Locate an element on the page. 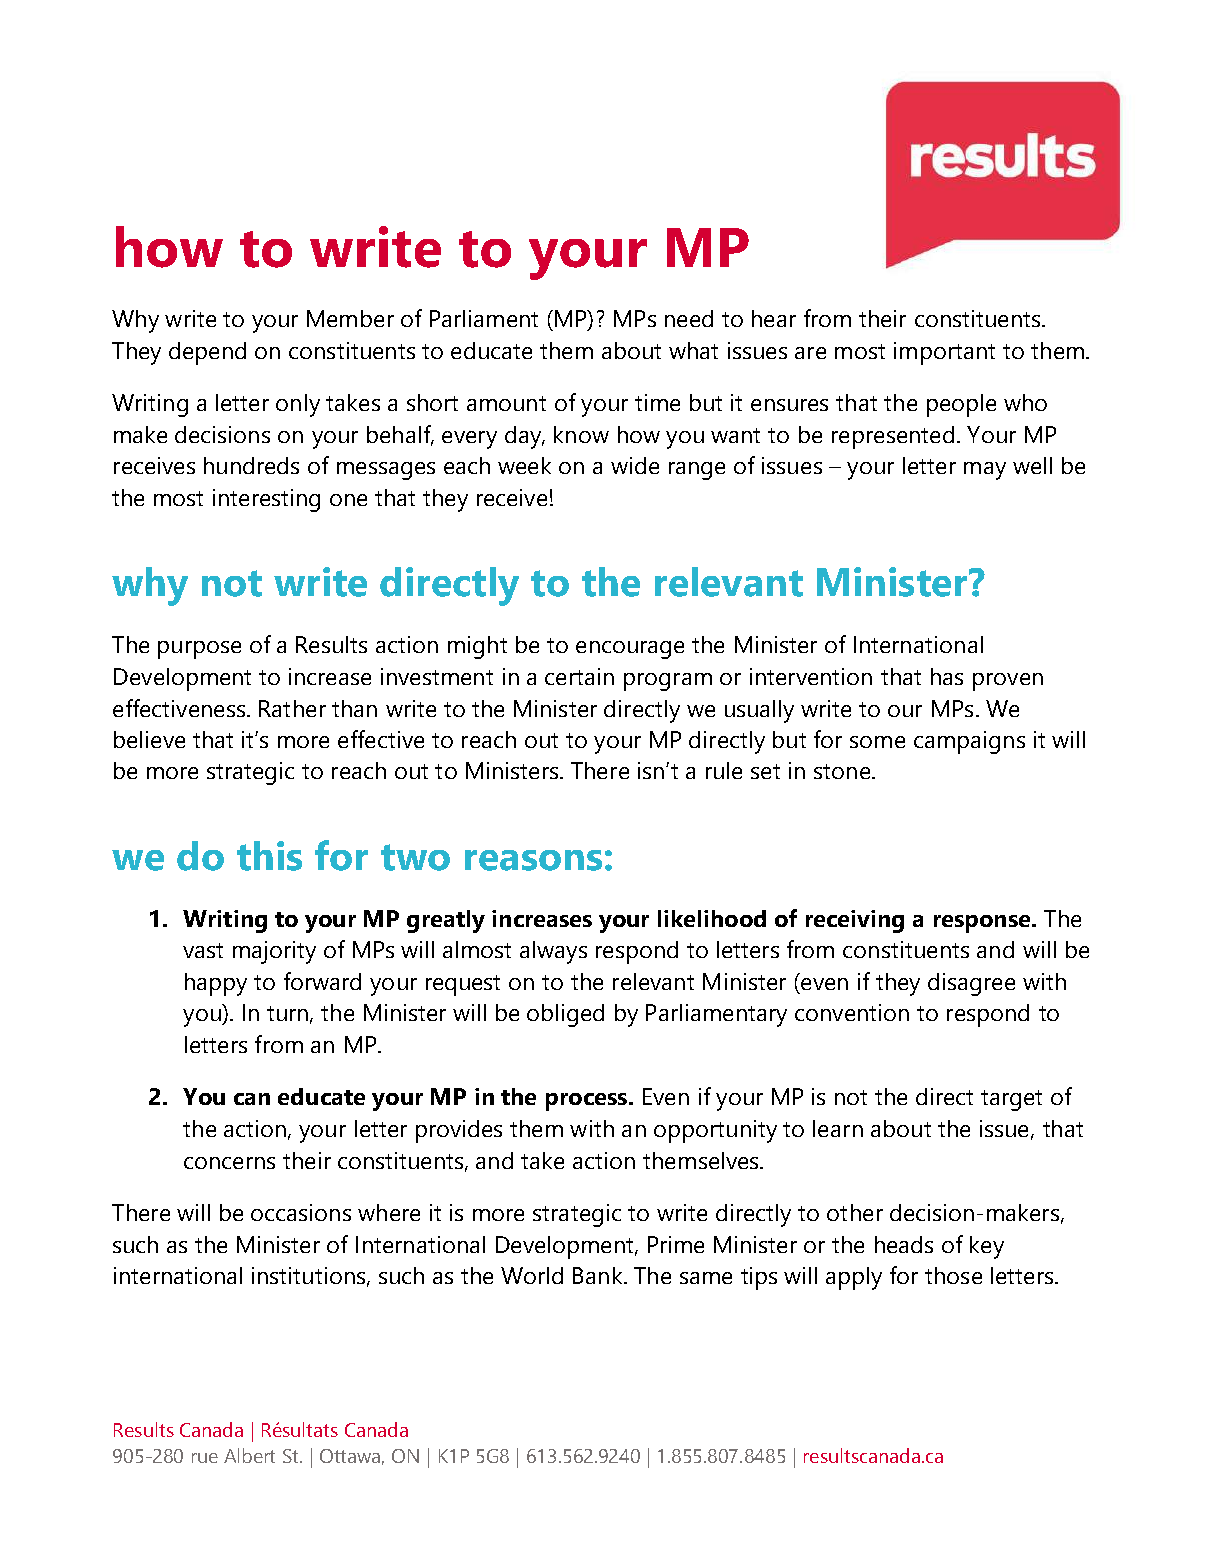 The width and height of the image is (1209, 1565). important is located at coordinates (944, 353).
